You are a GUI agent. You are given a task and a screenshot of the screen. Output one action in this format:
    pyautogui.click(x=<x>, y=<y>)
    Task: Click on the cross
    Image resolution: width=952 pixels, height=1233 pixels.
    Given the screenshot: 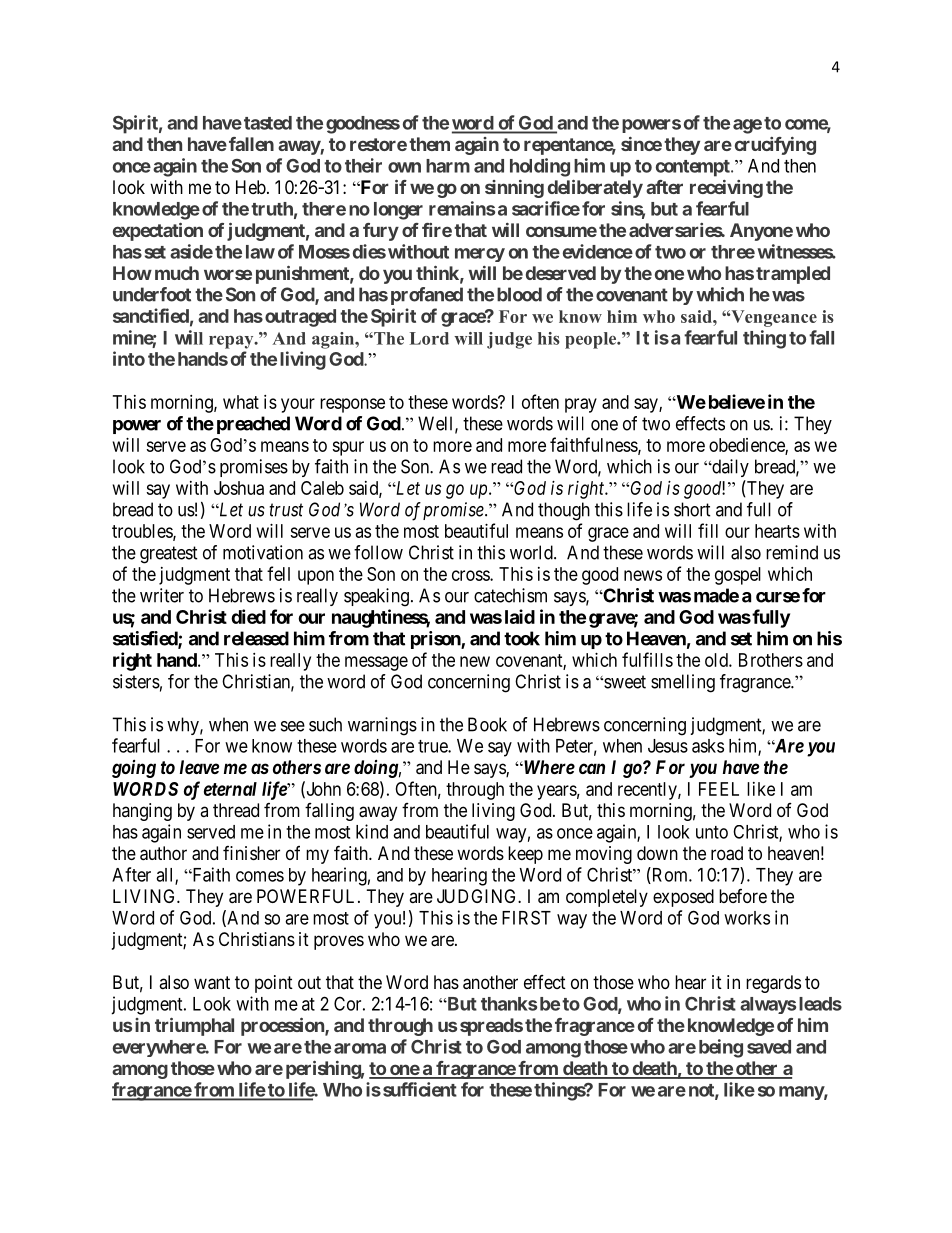 What is the action you would take?
    pyautogui.click(x=471, y=575)
